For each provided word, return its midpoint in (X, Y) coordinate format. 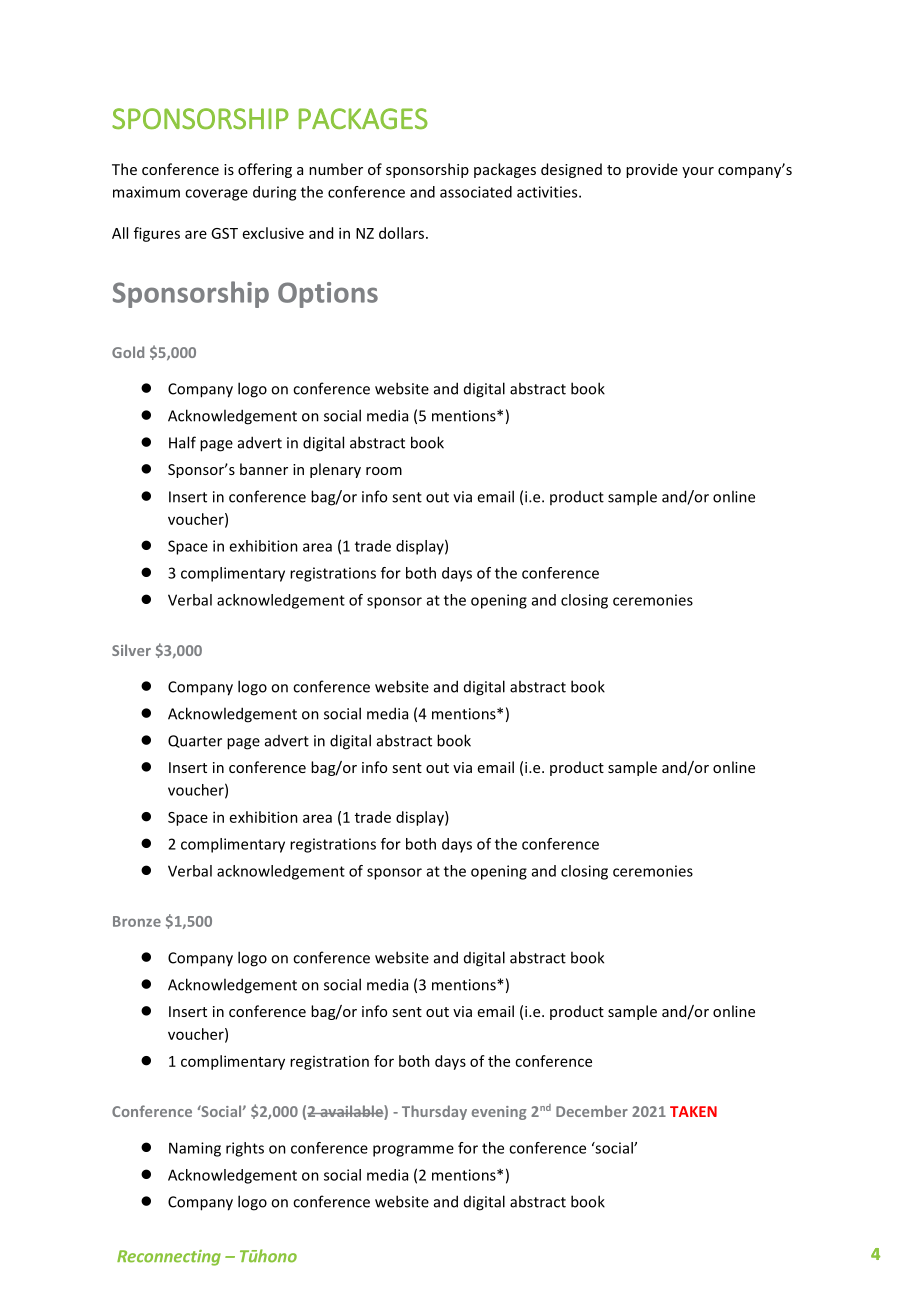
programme (413, 1151)
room (384, 471)
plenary (335, 470)
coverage (216, 195)
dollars (403, 233)
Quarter (195, 741)
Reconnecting (169, 1258)
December (592, 1111)
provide (652, 170)
